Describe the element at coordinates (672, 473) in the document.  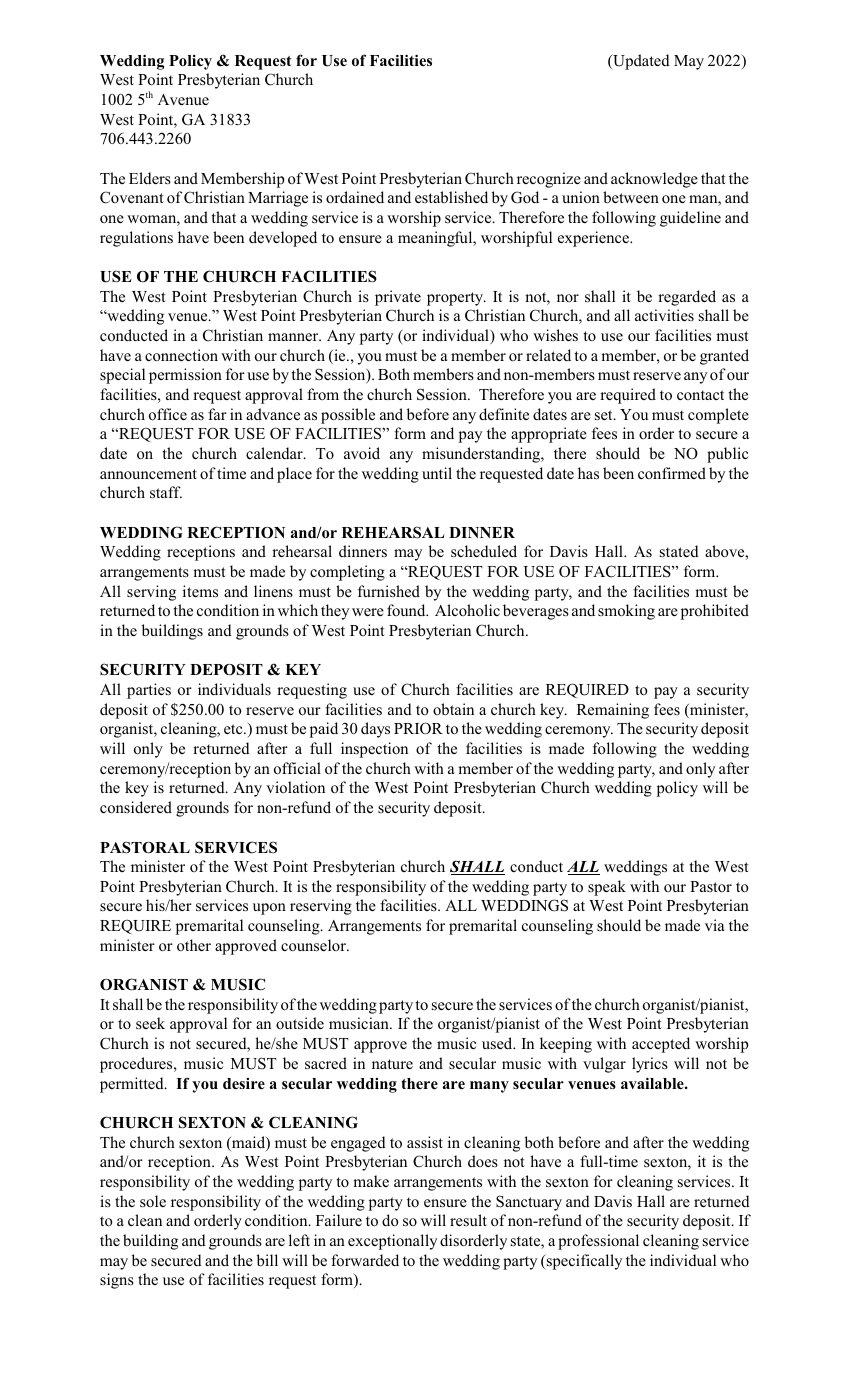
I see `confirmed` at that location.
